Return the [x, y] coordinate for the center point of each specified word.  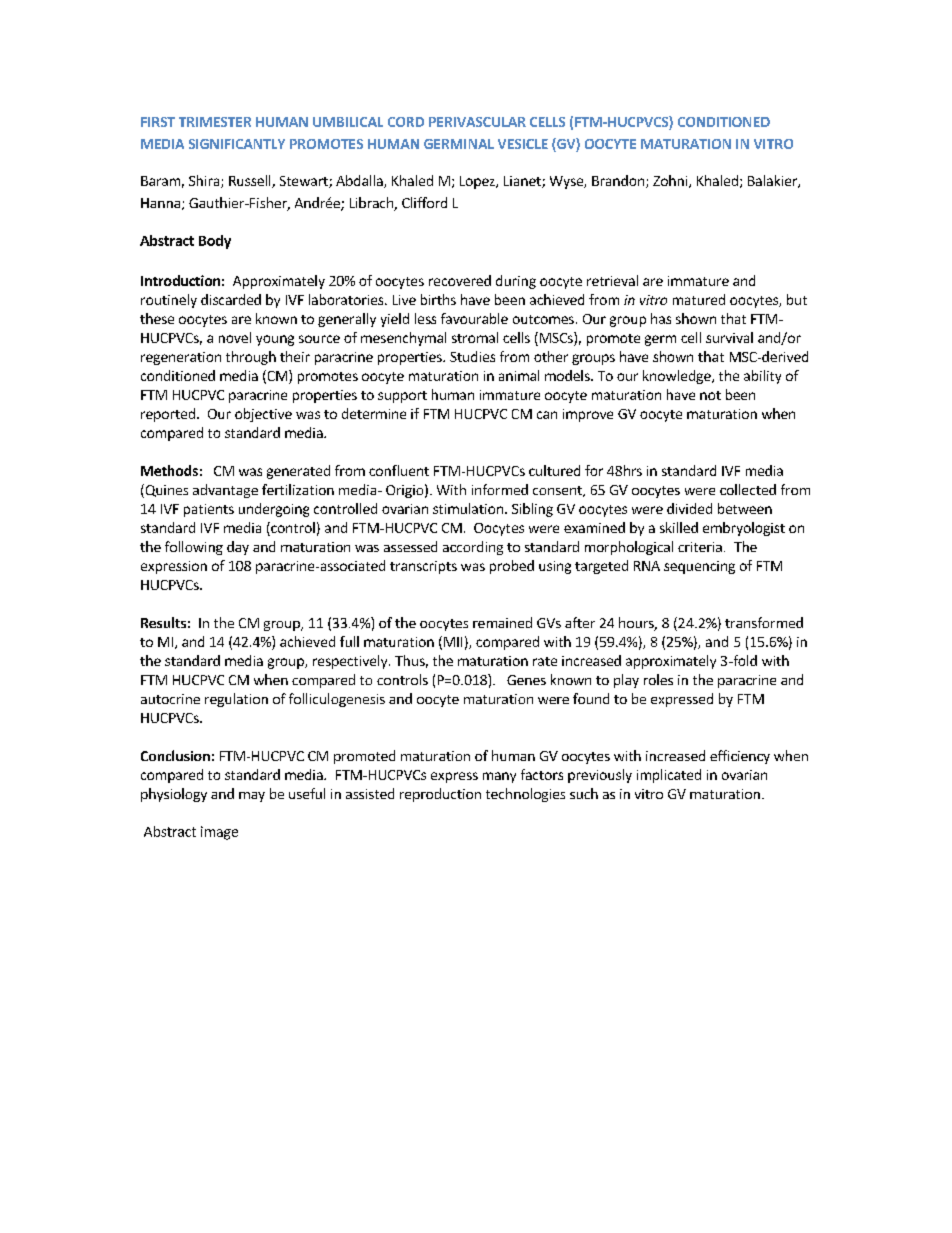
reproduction [440, 795]
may [252, 797]
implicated [669, 776]
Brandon [618, 180]
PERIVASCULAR [477, 122]
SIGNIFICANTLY [237, 144]
